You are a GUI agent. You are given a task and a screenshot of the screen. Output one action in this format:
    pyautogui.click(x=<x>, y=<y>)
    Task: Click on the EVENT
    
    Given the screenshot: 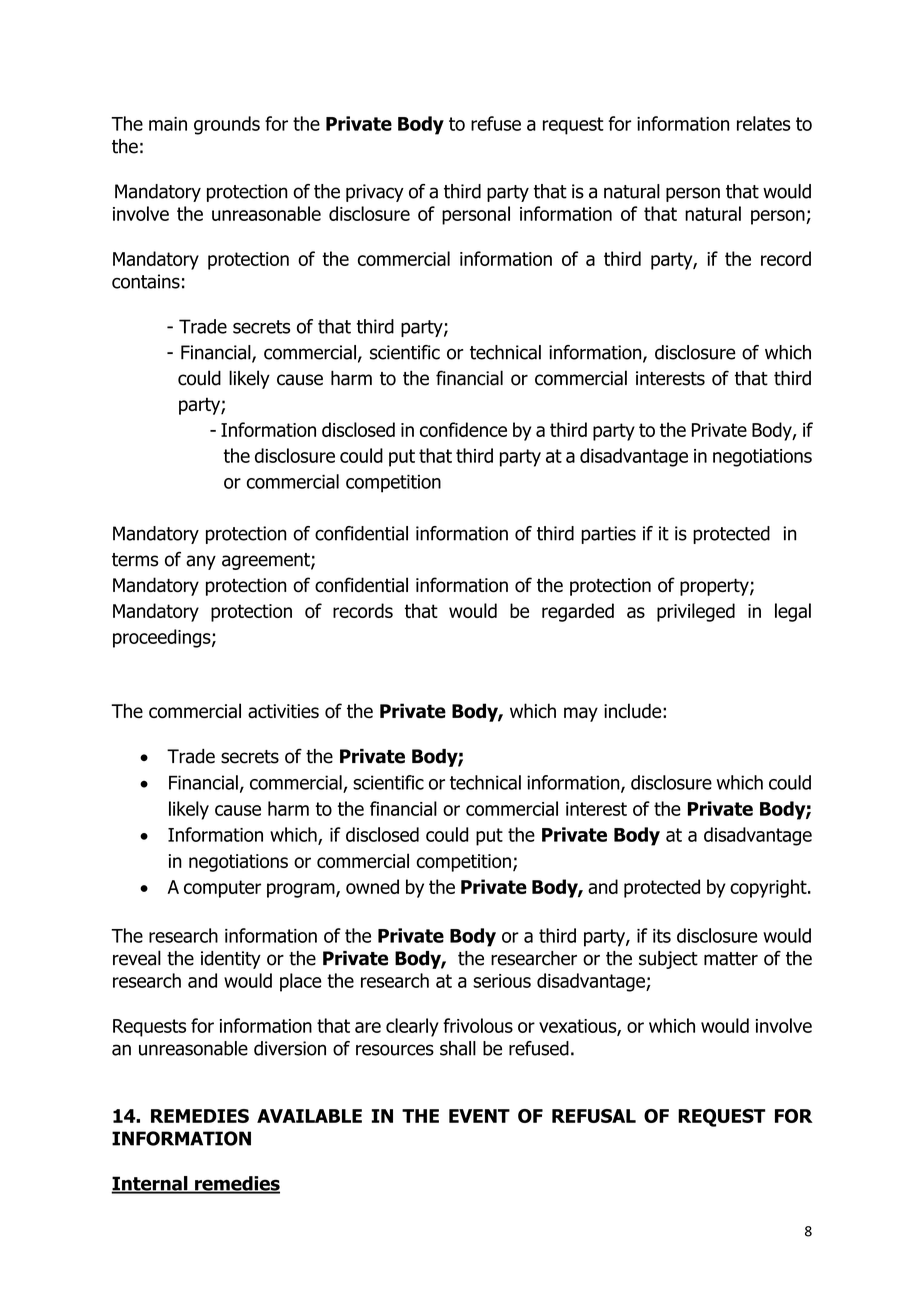 What is the action you would take?
    pyautogui.click(x=479, y=1116)
